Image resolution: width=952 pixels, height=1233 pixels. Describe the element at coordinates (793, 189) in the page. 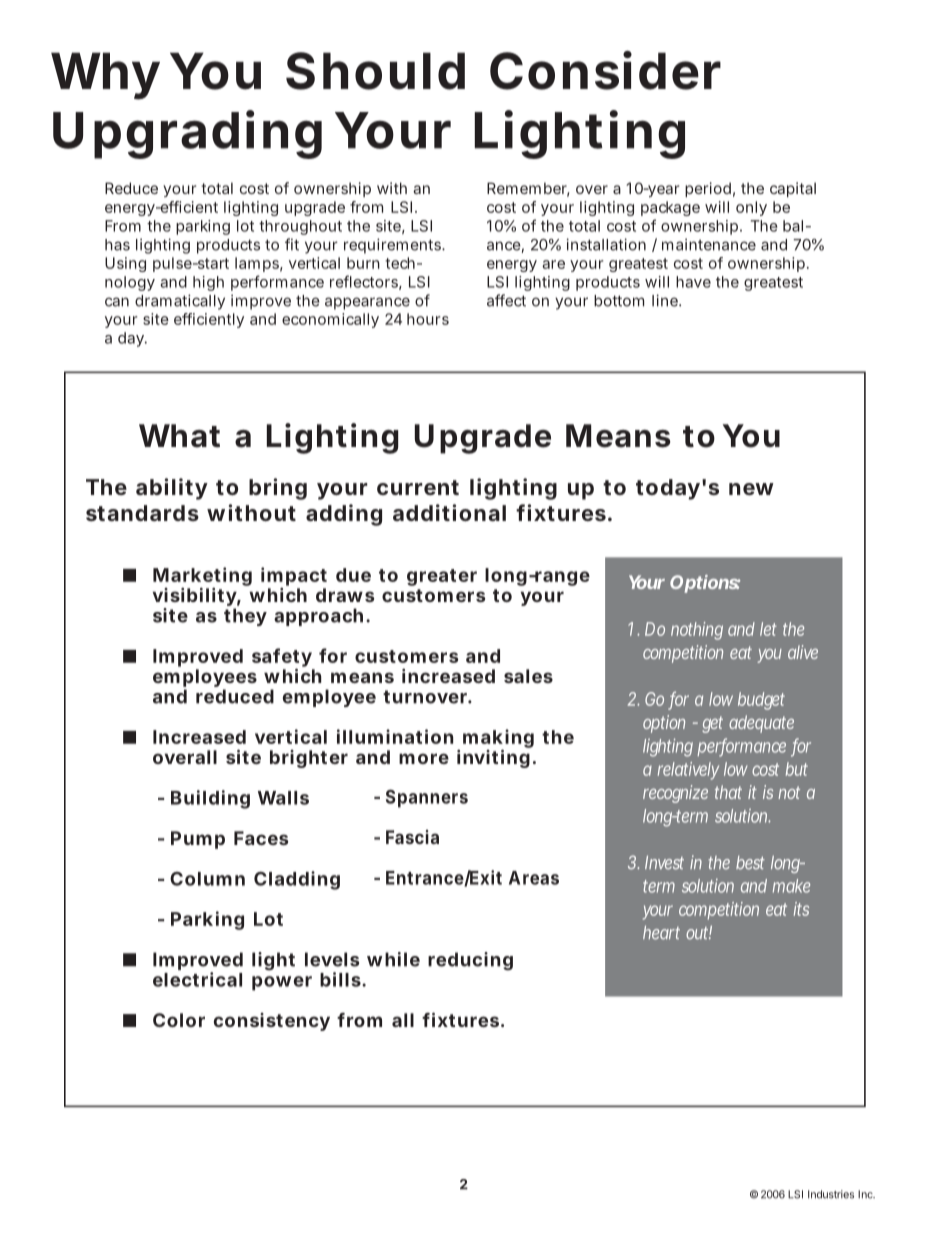

I see `capital` at that location.
